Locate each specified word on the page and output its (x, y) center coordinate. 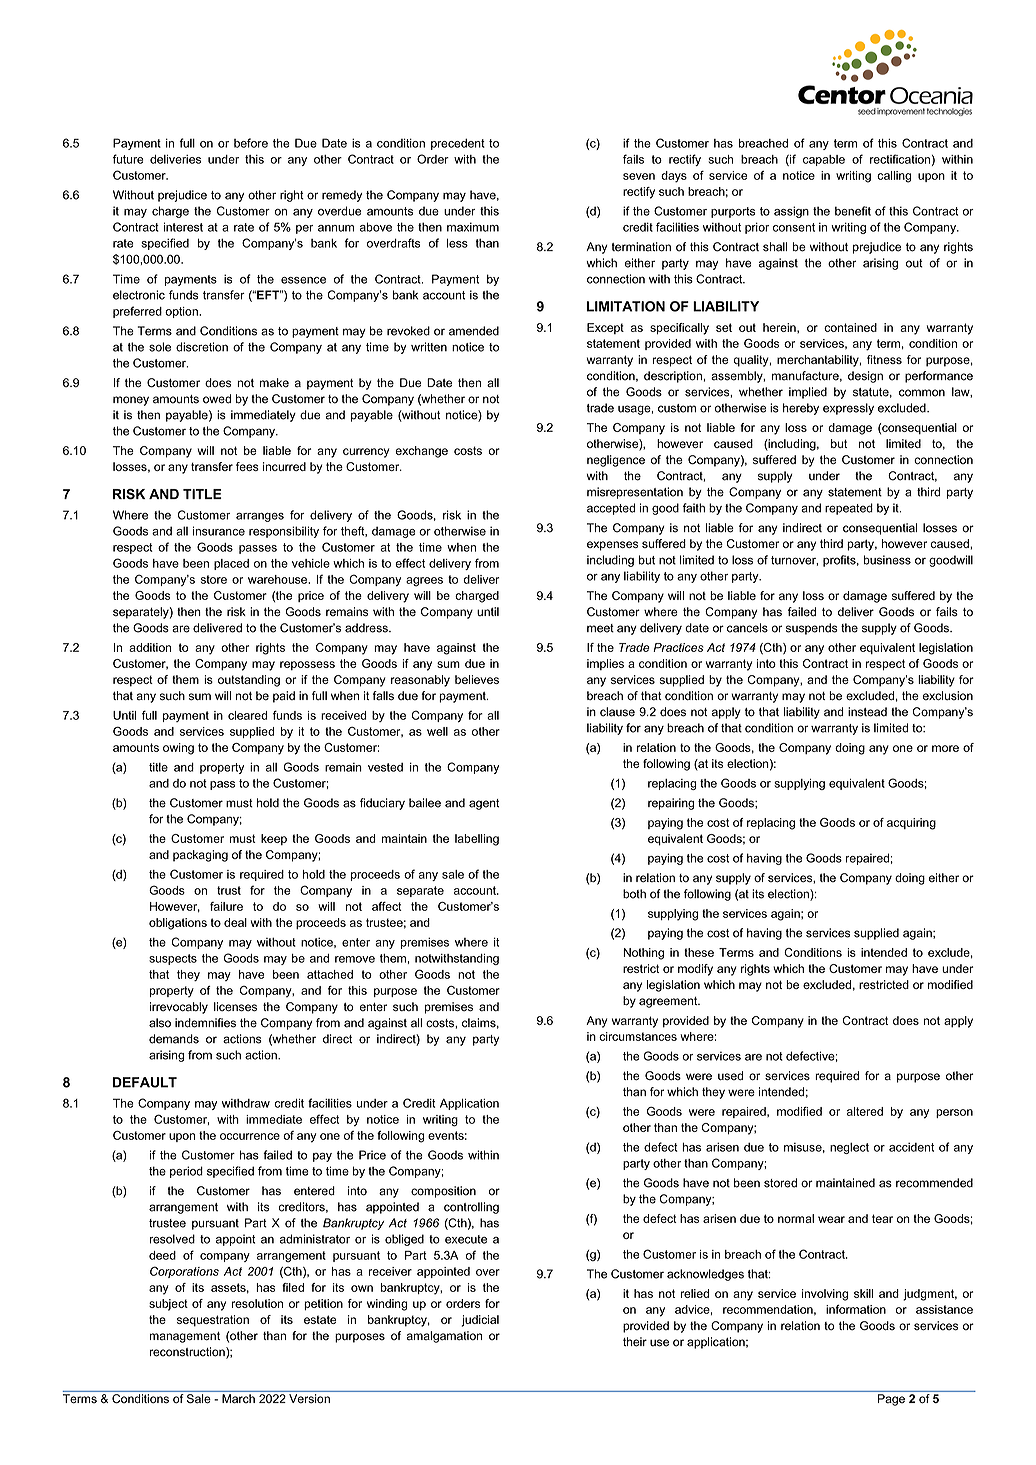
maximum (473, 227)
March (238, 1398)
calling (894, 177)
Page (891, 1400)
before (251, 143)
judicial (480, 1321)
